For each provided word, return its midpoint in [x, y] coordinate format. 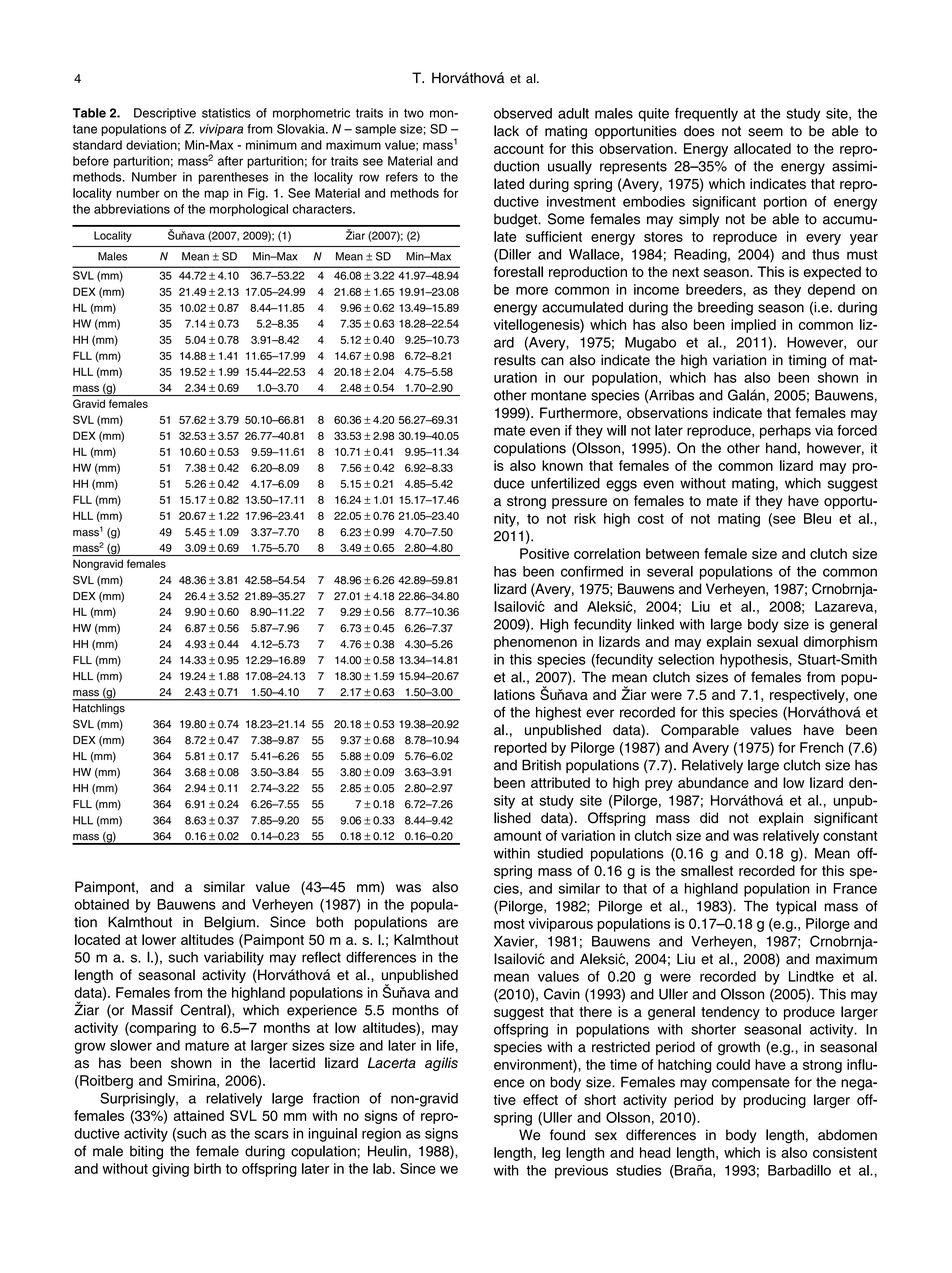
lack [506, 131]
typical [796, 907]
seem [765, 132]
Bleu [817, 518]
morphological [249, 210]
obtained [101, 904]
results [515, 360]
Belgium [229, 923]
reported [520, 749]
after [230, 161]
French [821, 747]
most [509, 924]
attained [198, 1115]
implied [753, 326]
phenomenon [535, 643]
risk [585, 518]
